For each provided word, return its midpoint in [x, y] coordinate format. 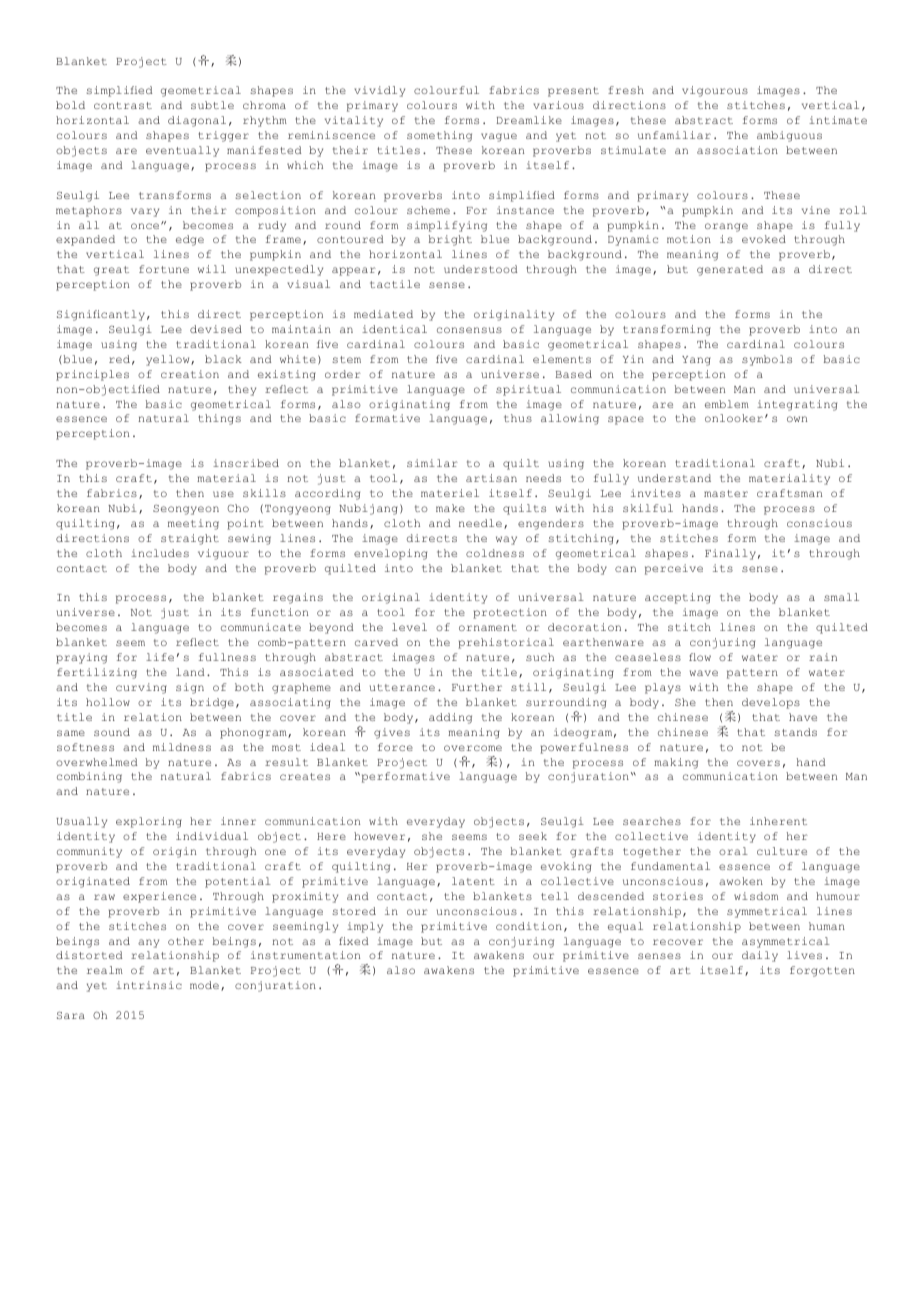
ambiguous [789, 136]
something [439, 136]
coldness [495, 553]
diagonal [197, 121]
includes [160, 553]
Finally [730, 554]
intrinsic [149, 985]
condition [529, 926]
